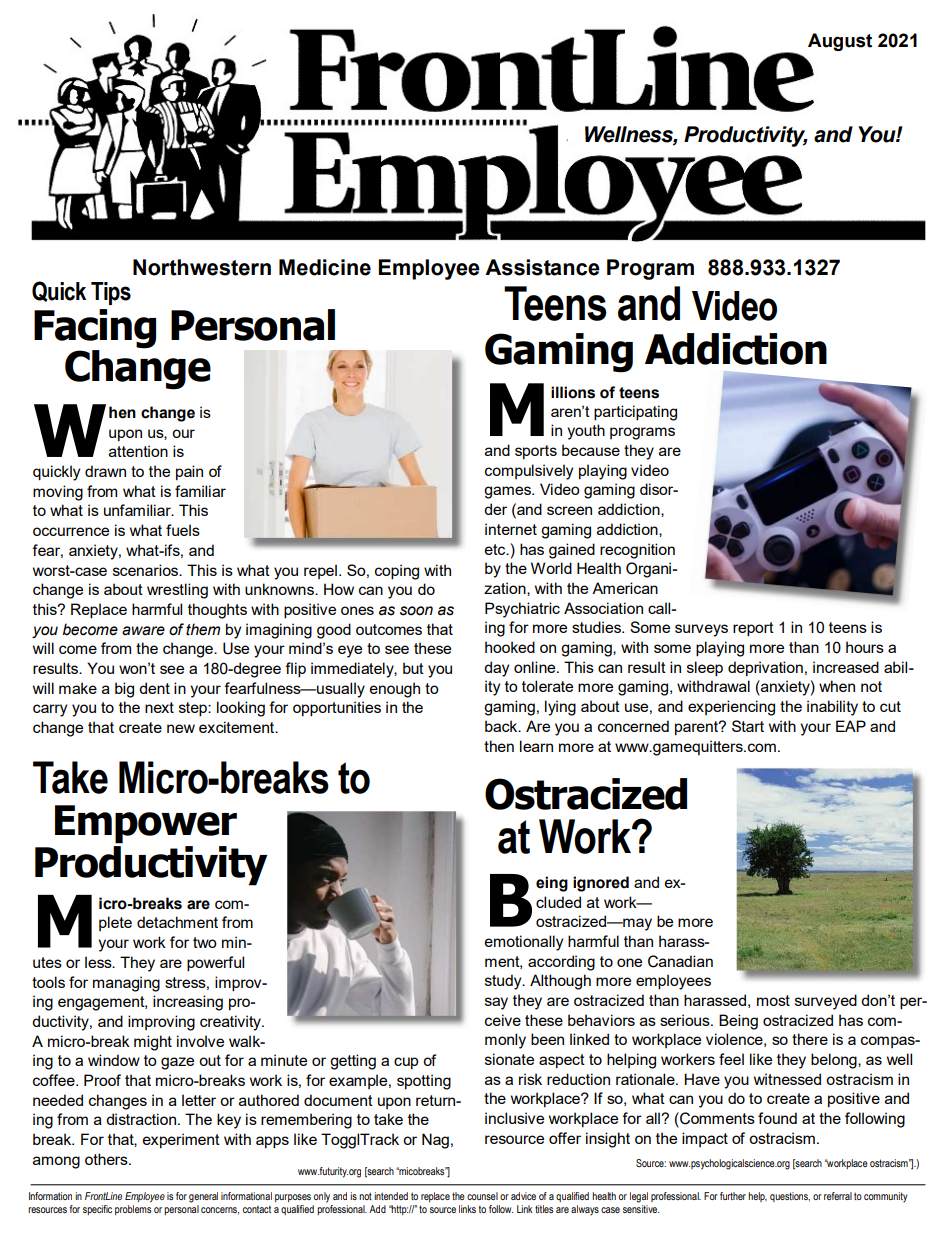 Image resolution: width=952 pixels, height=1233 pixels. What do you see at coordinates (748, 726) in the image?
I see `Start` at bounding box center [748, 726].
